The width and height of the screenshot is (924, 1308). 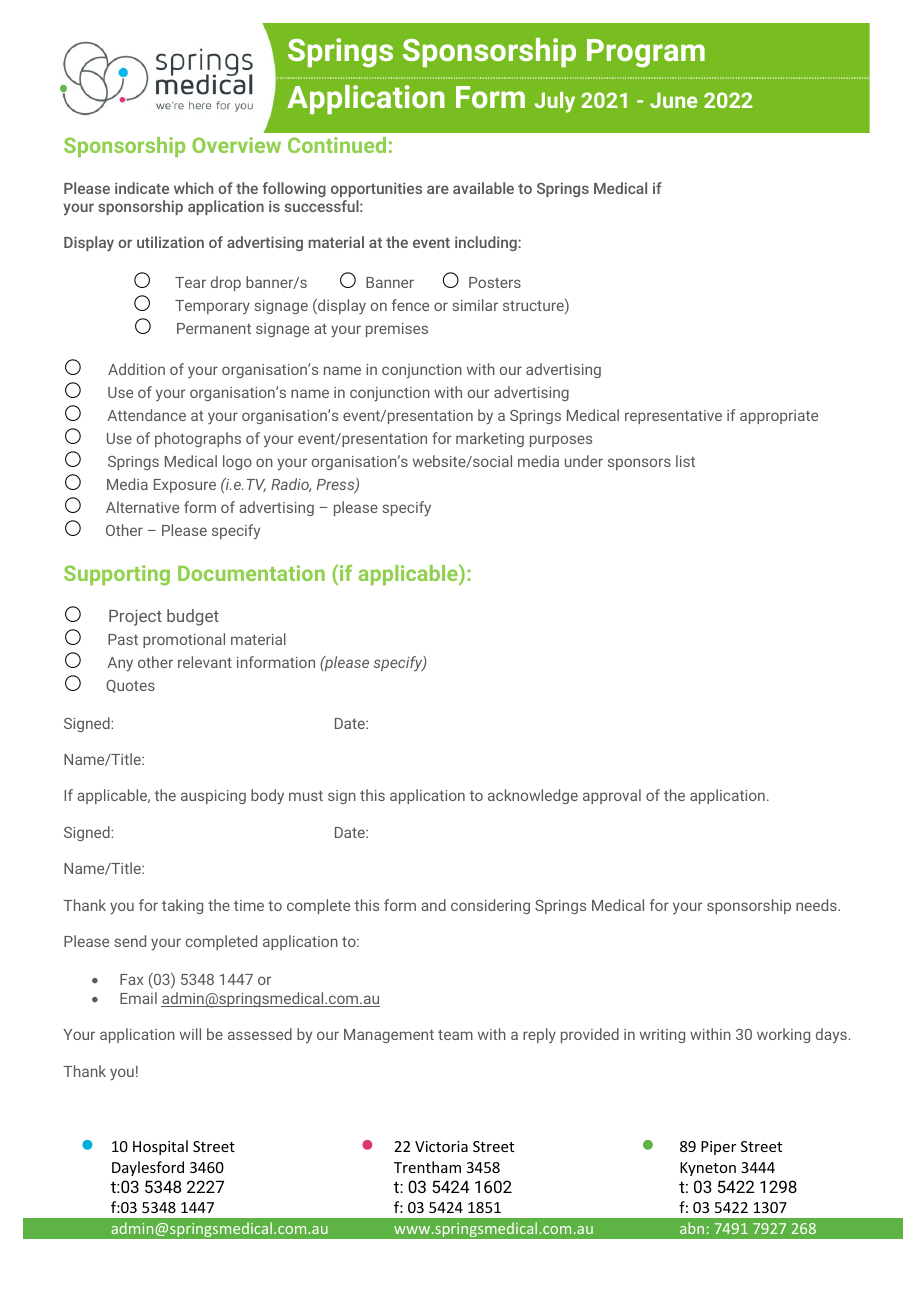 What do you see at coordinates (184, 640) in the screenshot?
I see `promotional` at bounding box center [184, 640].
